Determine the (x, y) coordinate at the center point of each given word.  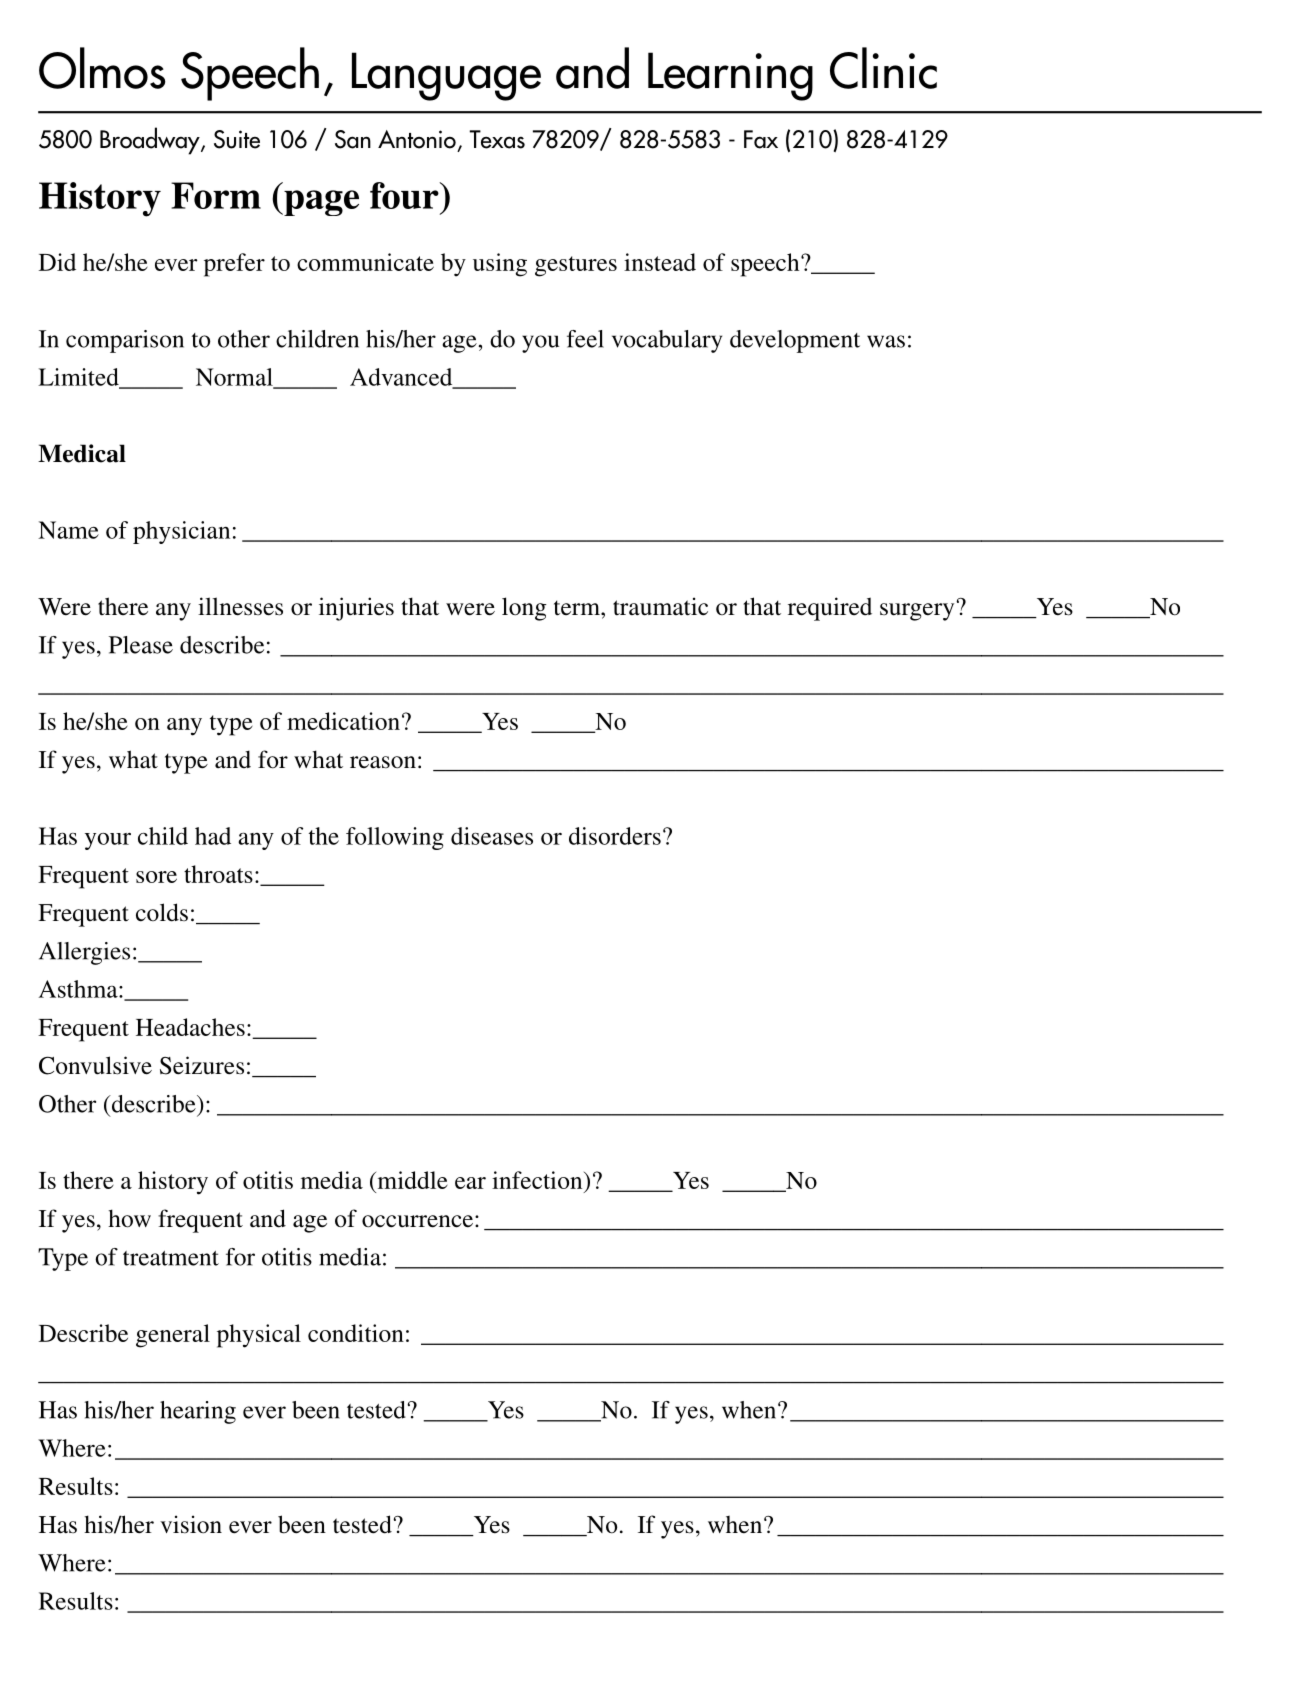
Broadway (151, 141)
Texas (497, 139)
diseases (492, 836)
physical (259, 1336)
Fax (761, 139)
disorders (615, 836)
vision (191, 1524)
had (213, 836)
